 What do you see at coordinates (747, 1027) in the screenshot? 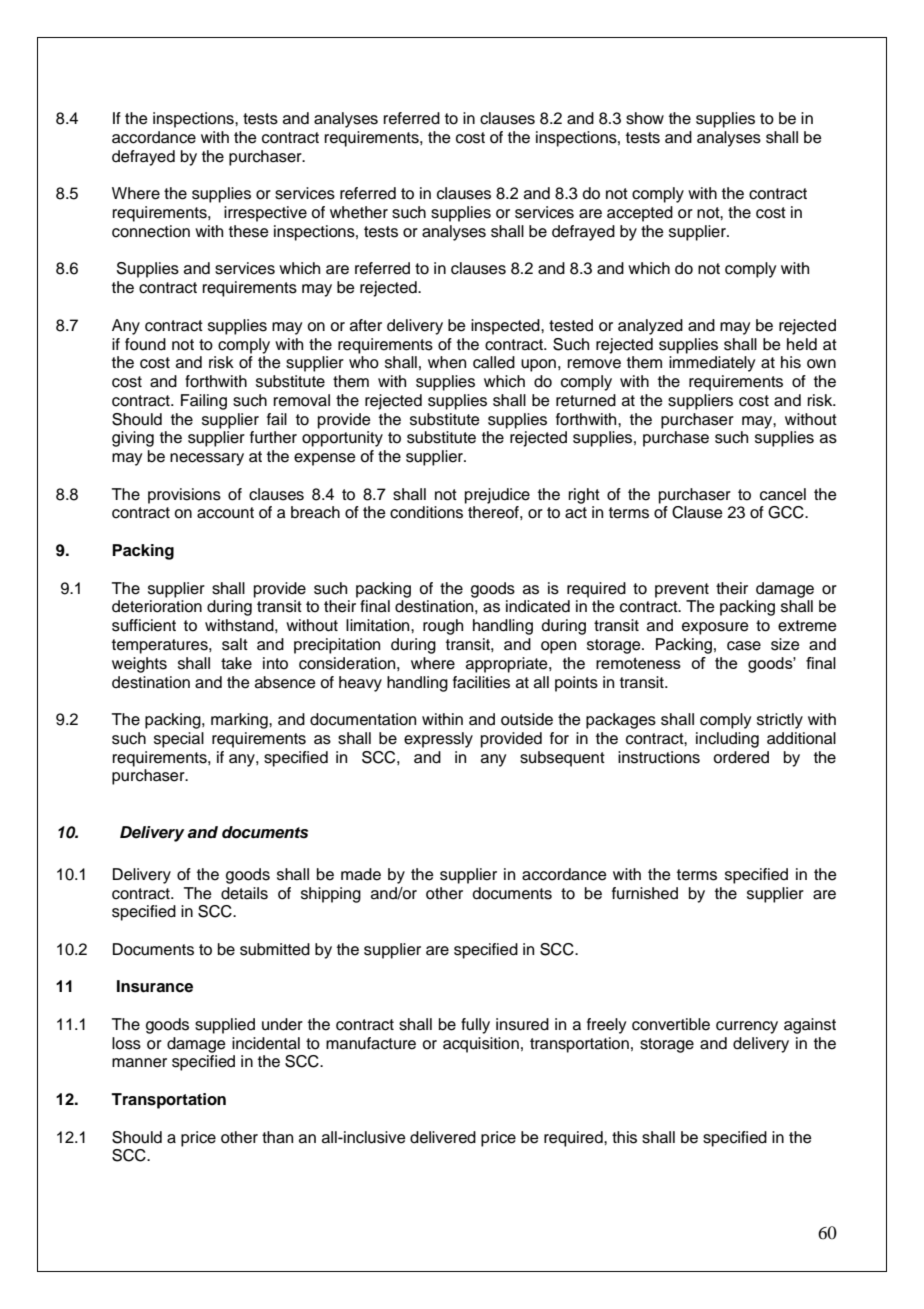
I see `currency` at bounding box center [747, 1027].
